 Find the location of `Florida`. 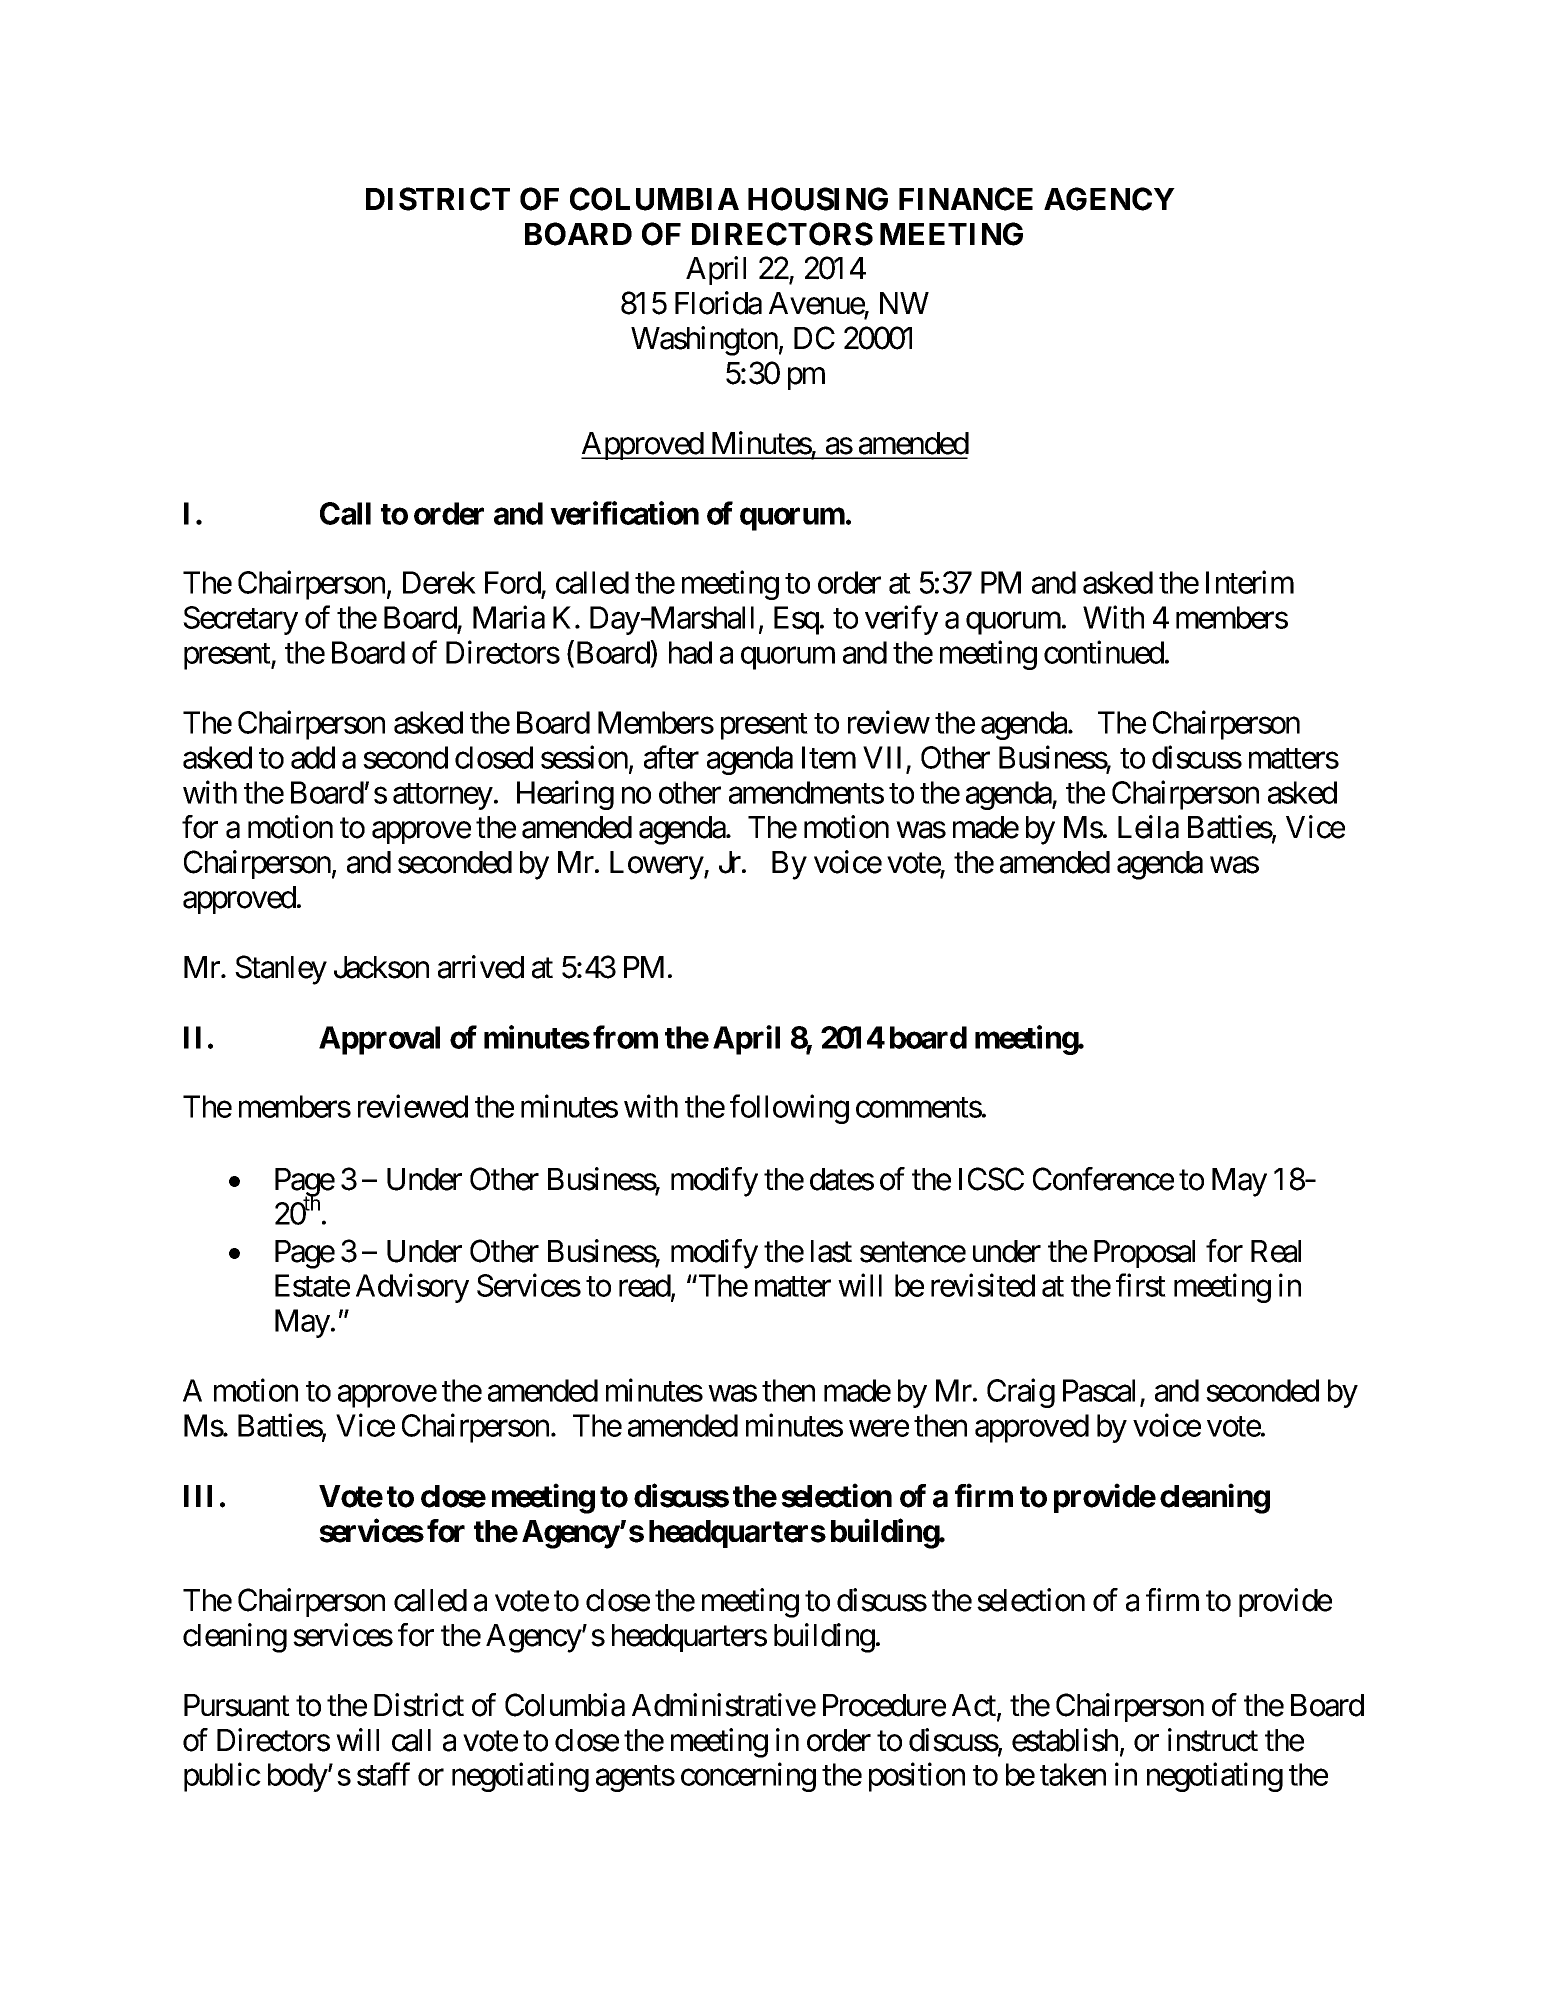

Florida is located at coordinates (718, 303).
